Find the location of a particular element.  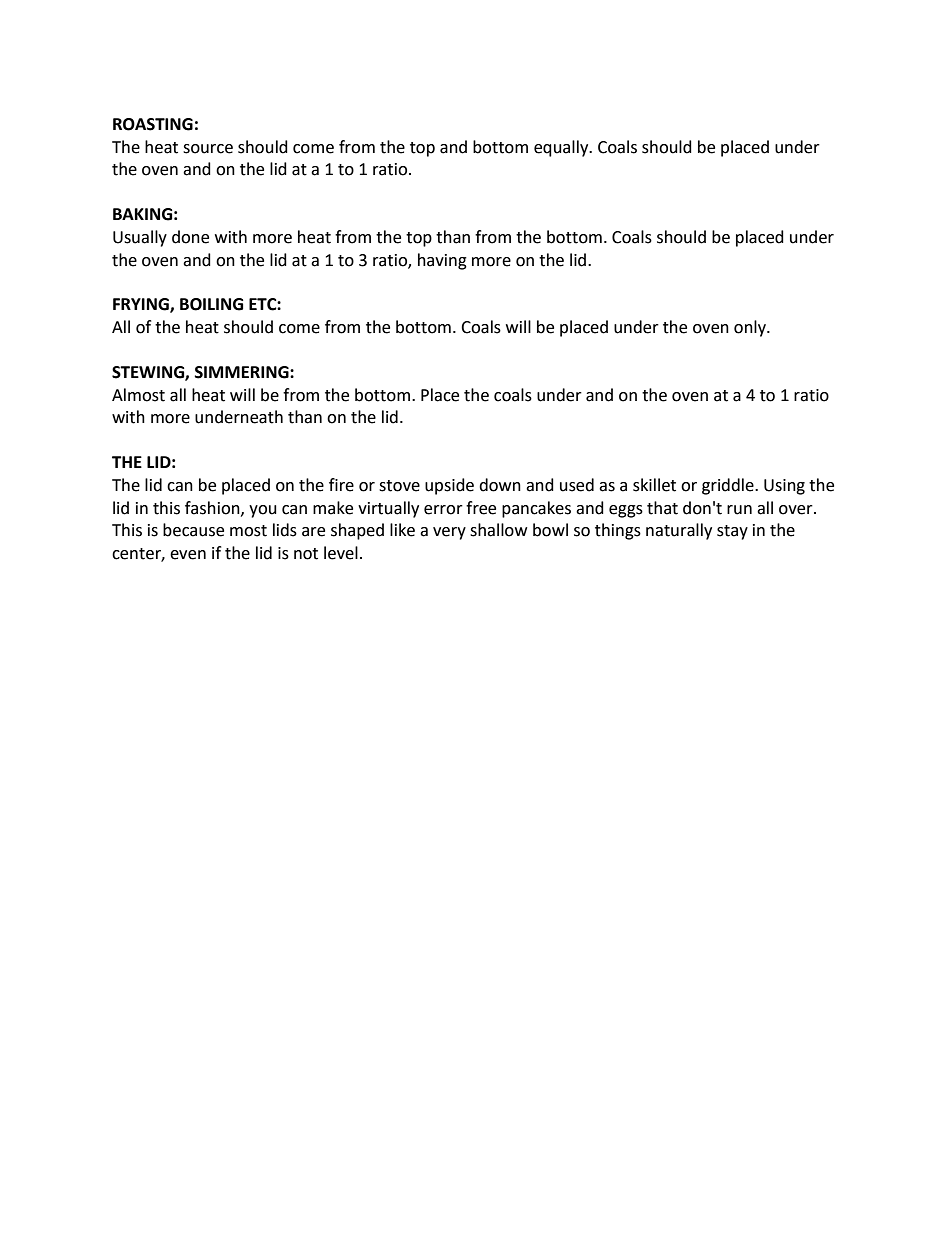

Using is located at coordinates (784, 487).
